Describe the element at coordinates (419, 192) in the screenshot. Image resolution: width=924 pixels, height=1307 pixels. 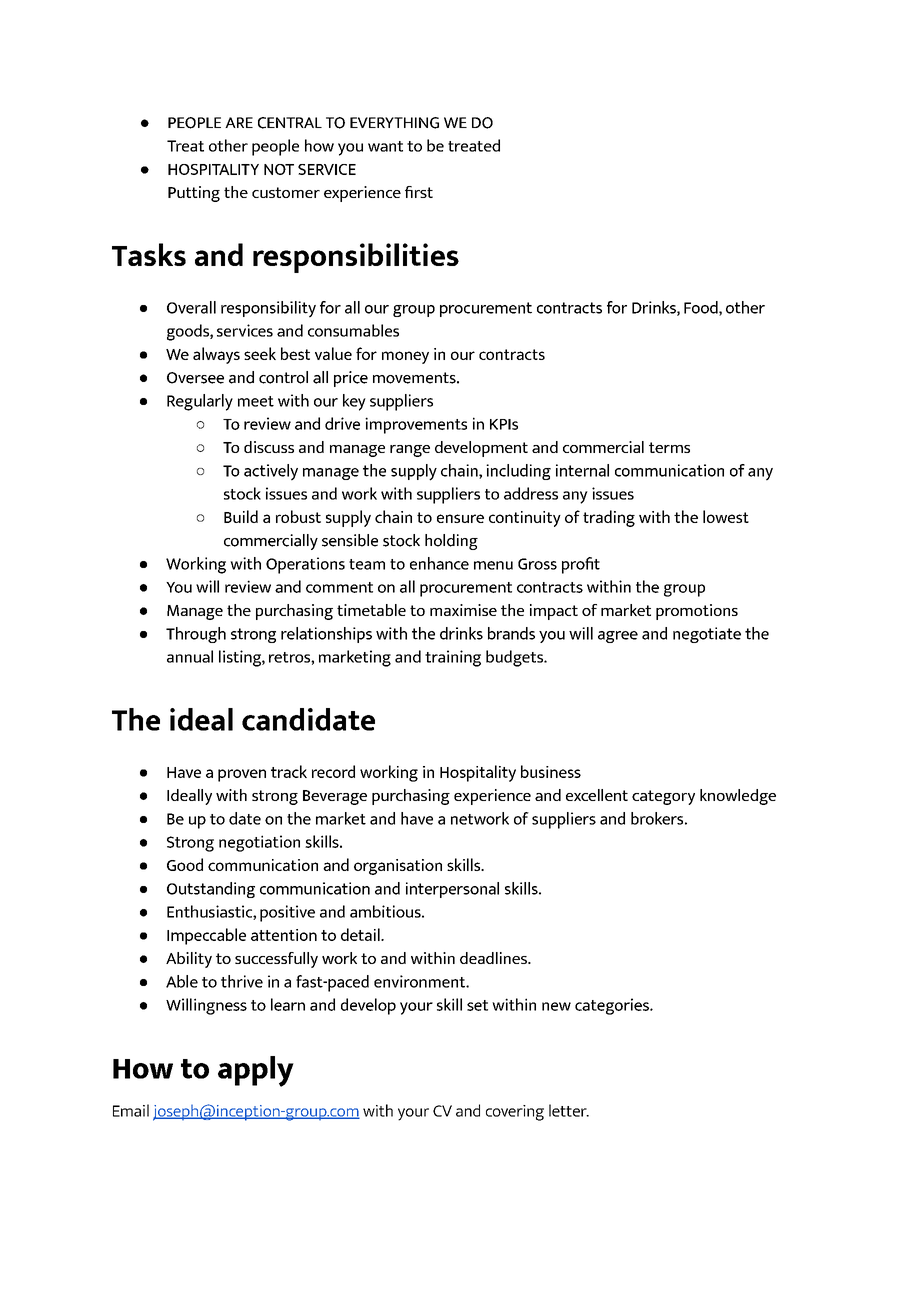
I see `first` at that location.
